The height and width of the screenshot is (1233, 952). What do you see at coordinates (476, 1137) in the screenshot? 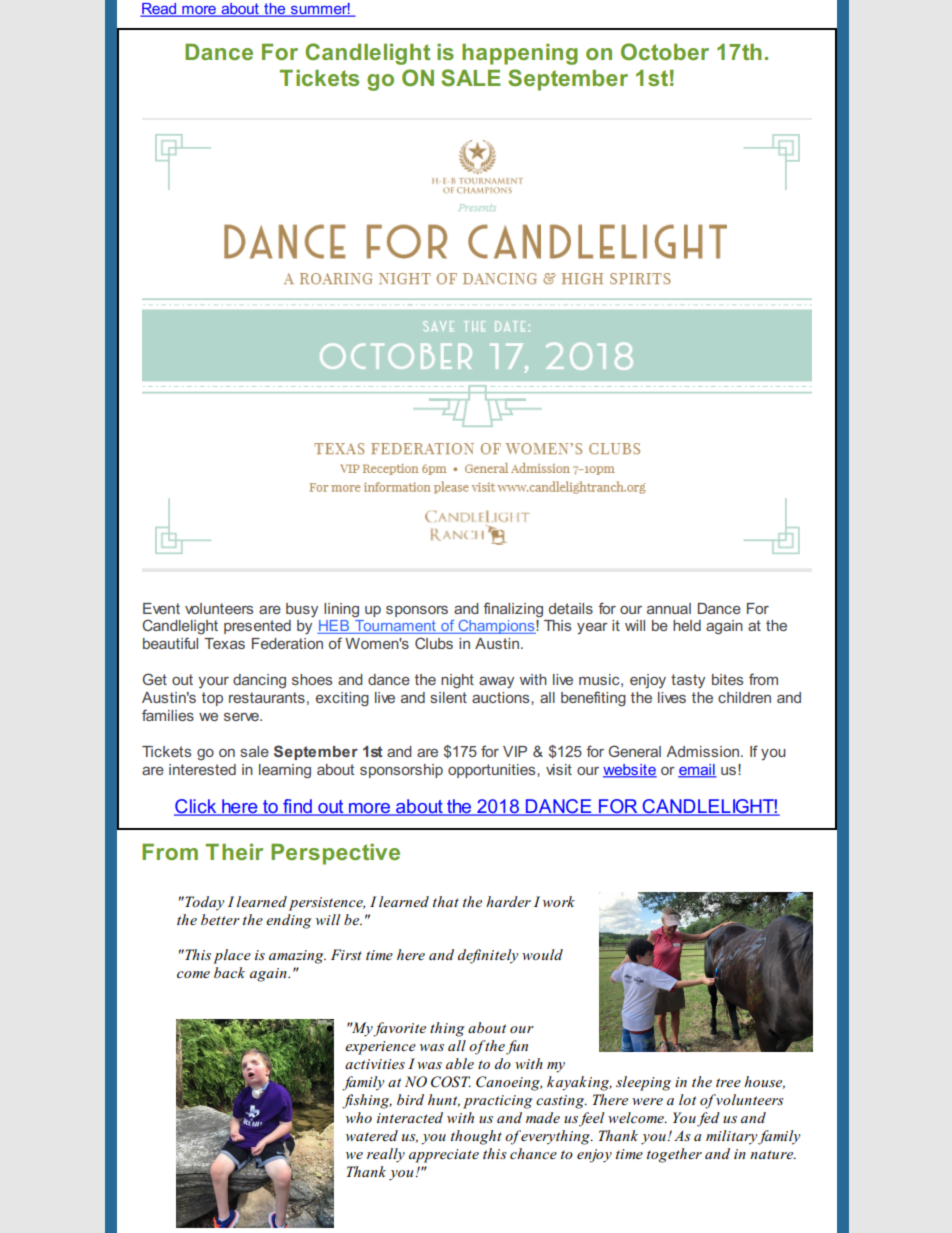
I see `thought` at bounding box center [476, 1137].
